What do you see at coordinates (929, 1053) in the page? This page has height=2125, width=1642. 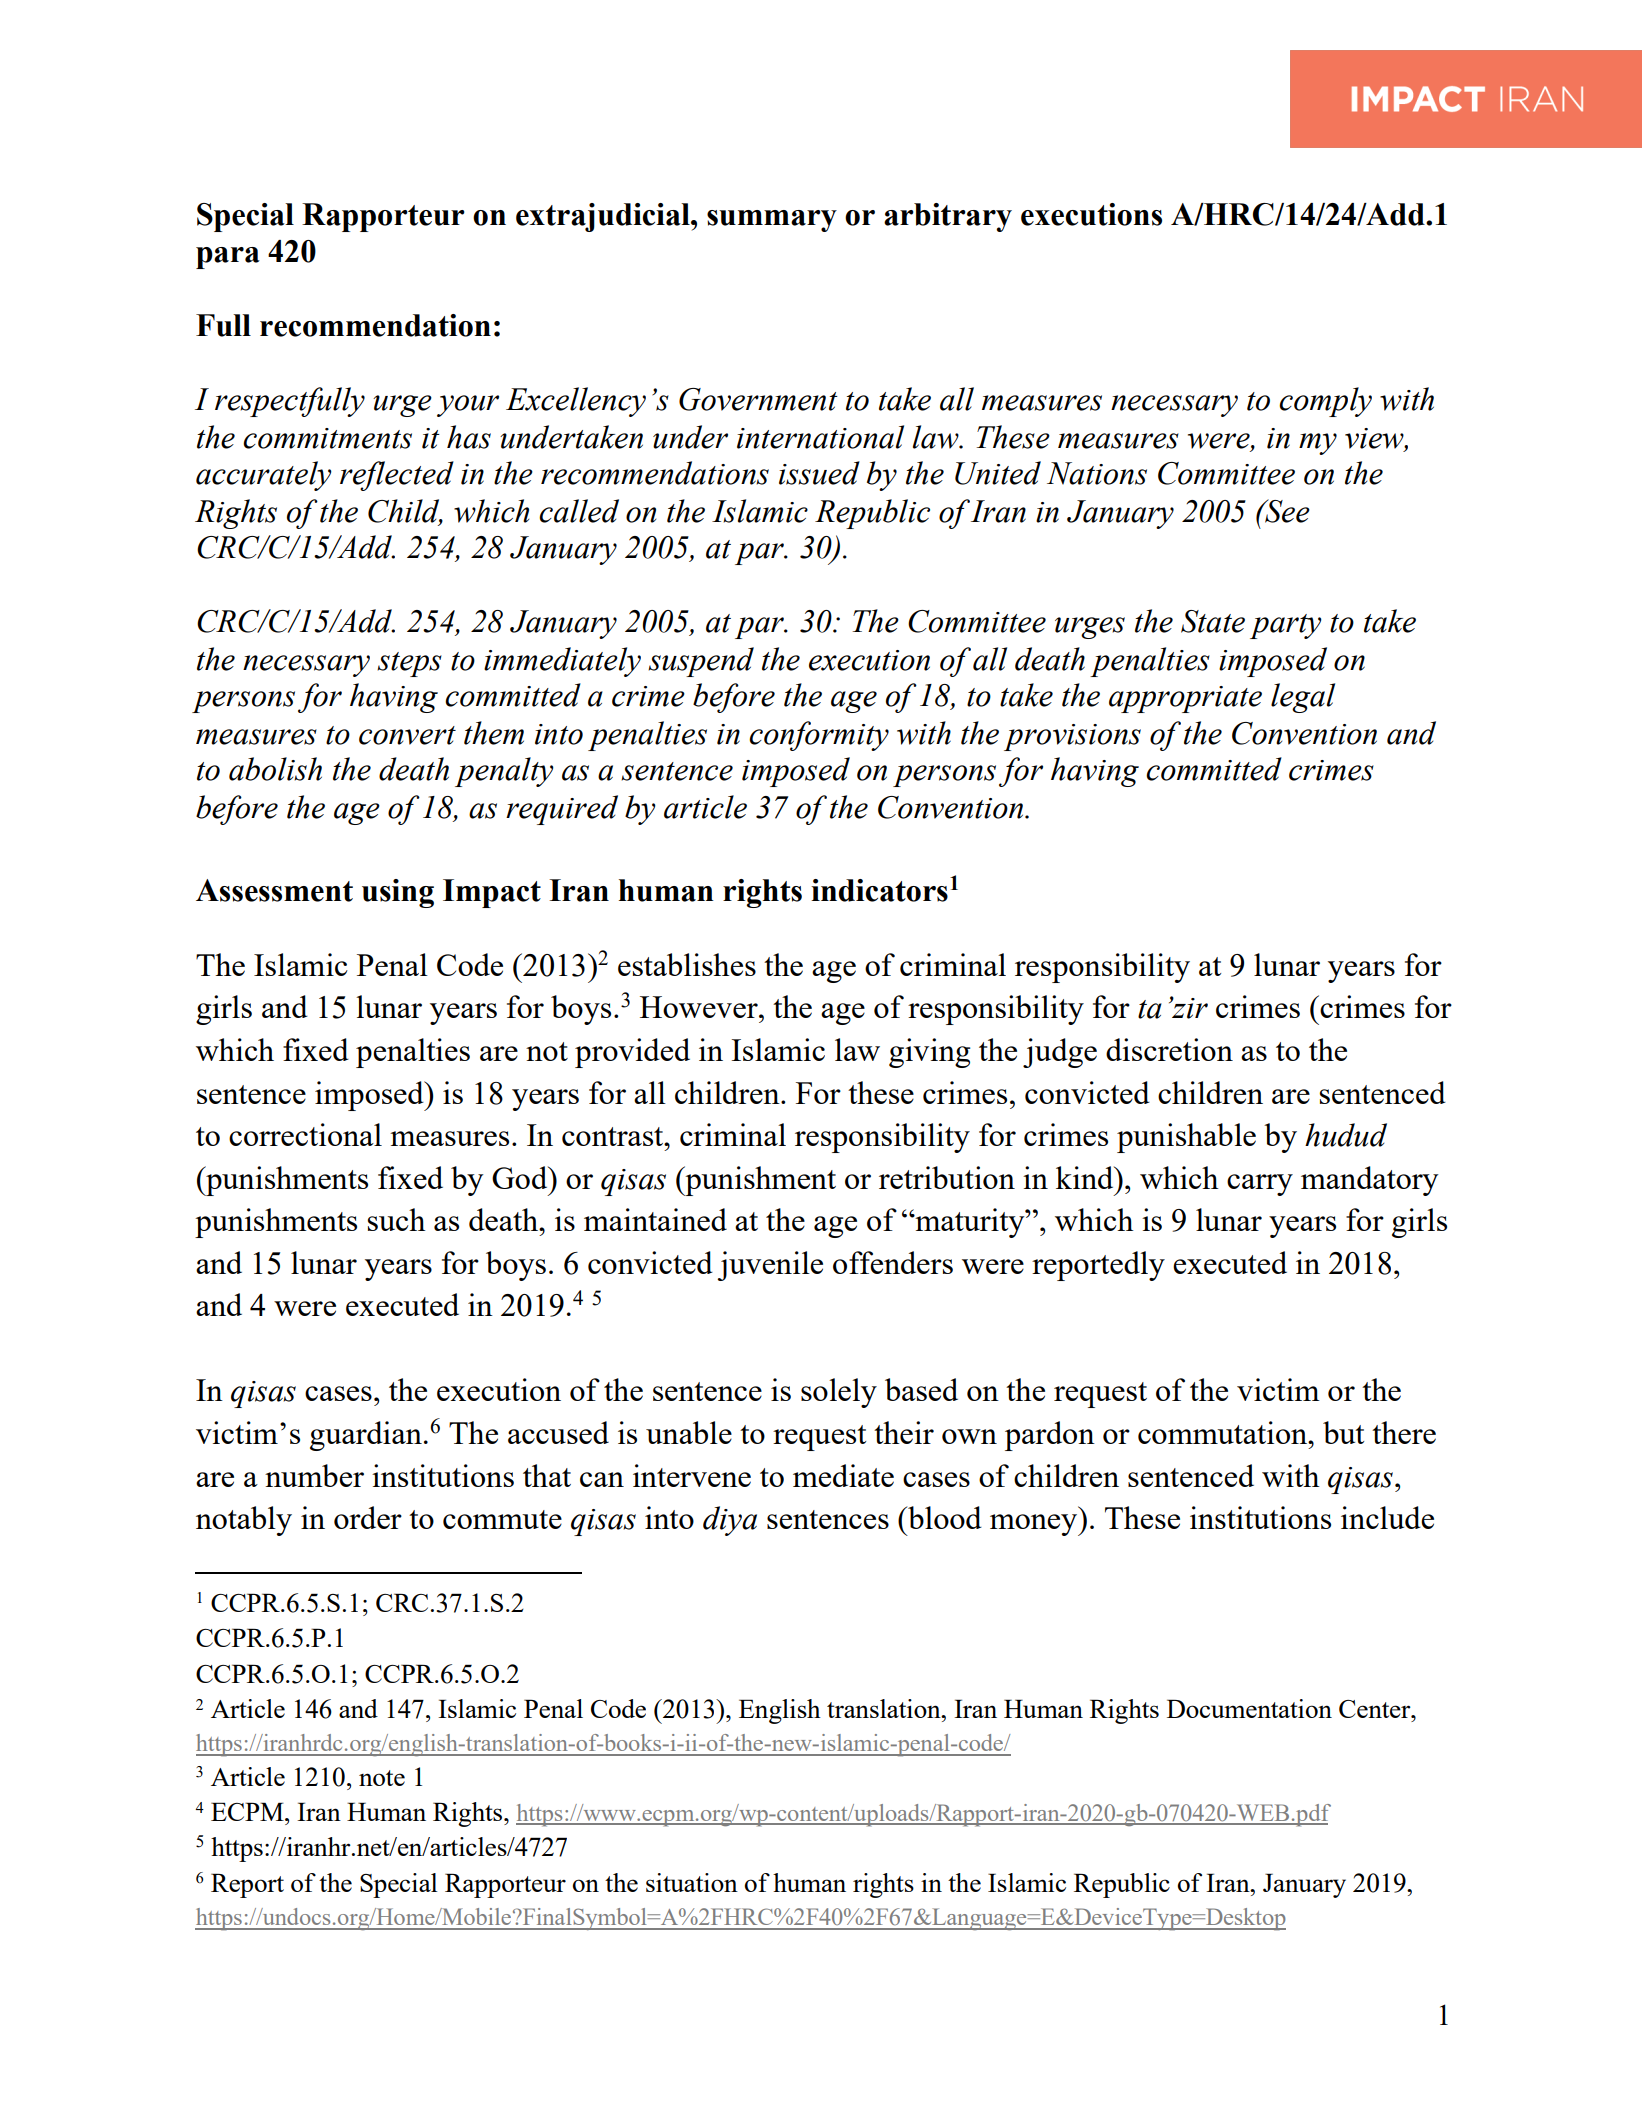 I see `giving` at bounding box center [929, 1053].
